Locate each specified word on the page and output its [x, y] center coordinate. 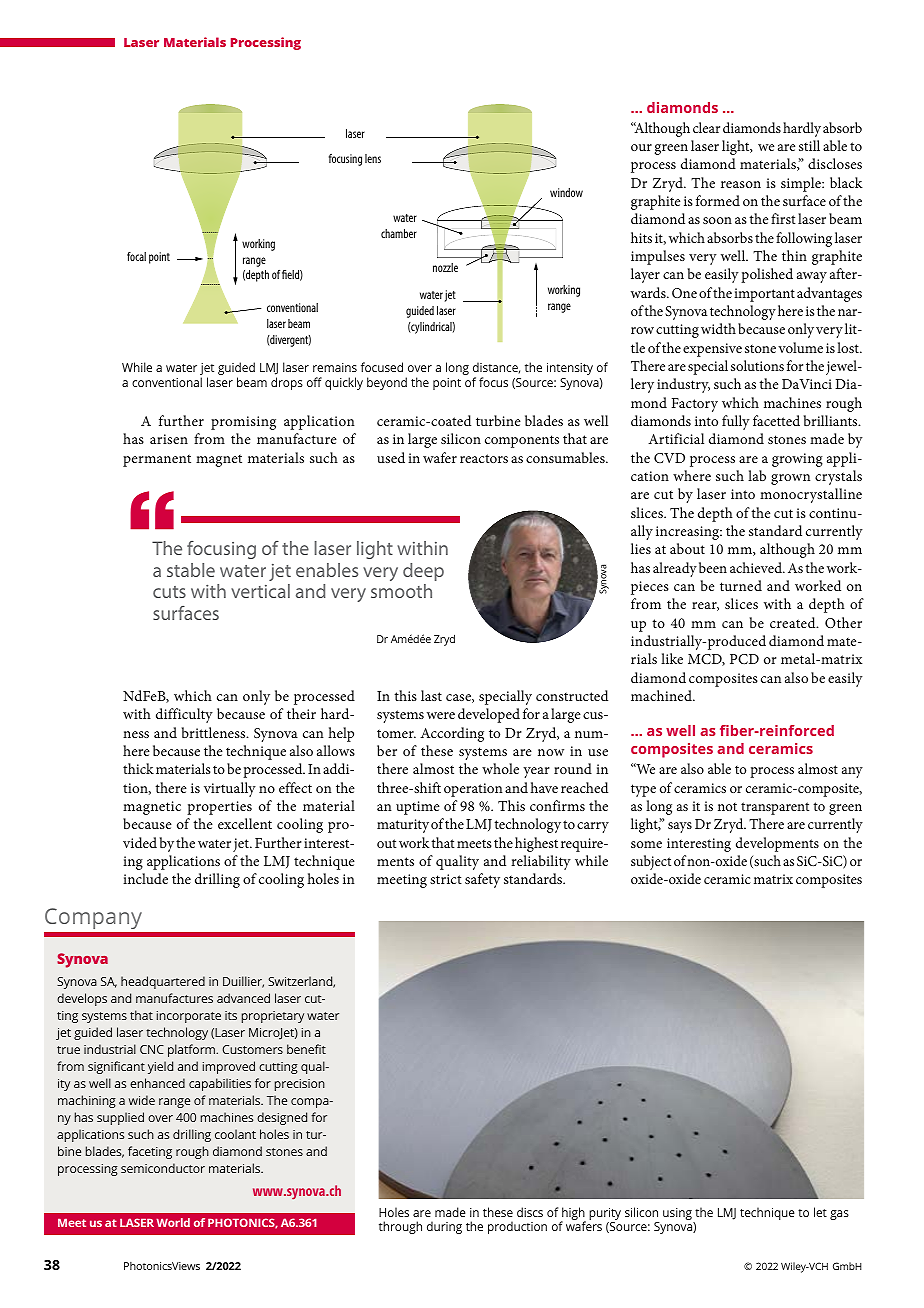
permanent [157, 460]
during [444, 1227]
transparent [775, 808]
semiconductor [163, 1168]
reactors [484, 458]
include [145, 878]
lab [757, 475]
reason [741, 184]
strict [446, 879]
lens [373, 158]
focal [136, 256]
